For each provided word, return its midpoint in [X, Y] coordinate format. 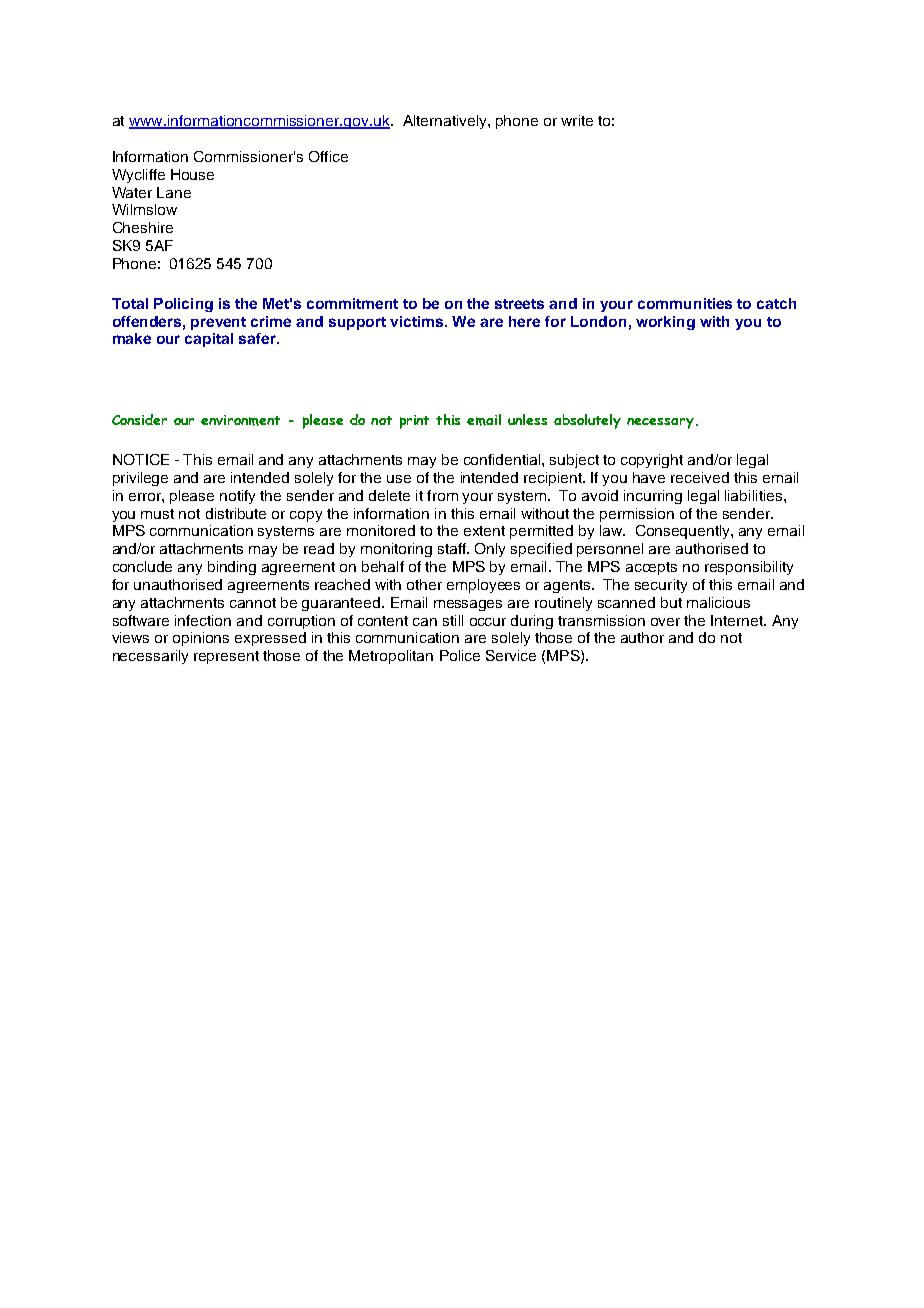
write [577, 120]
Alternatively [446, 122]
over [665, 622]
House [192, 174]
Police [460, 655]
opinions [201, 639]
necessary [660, 423]
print [414, 422]
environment [240, 420]
